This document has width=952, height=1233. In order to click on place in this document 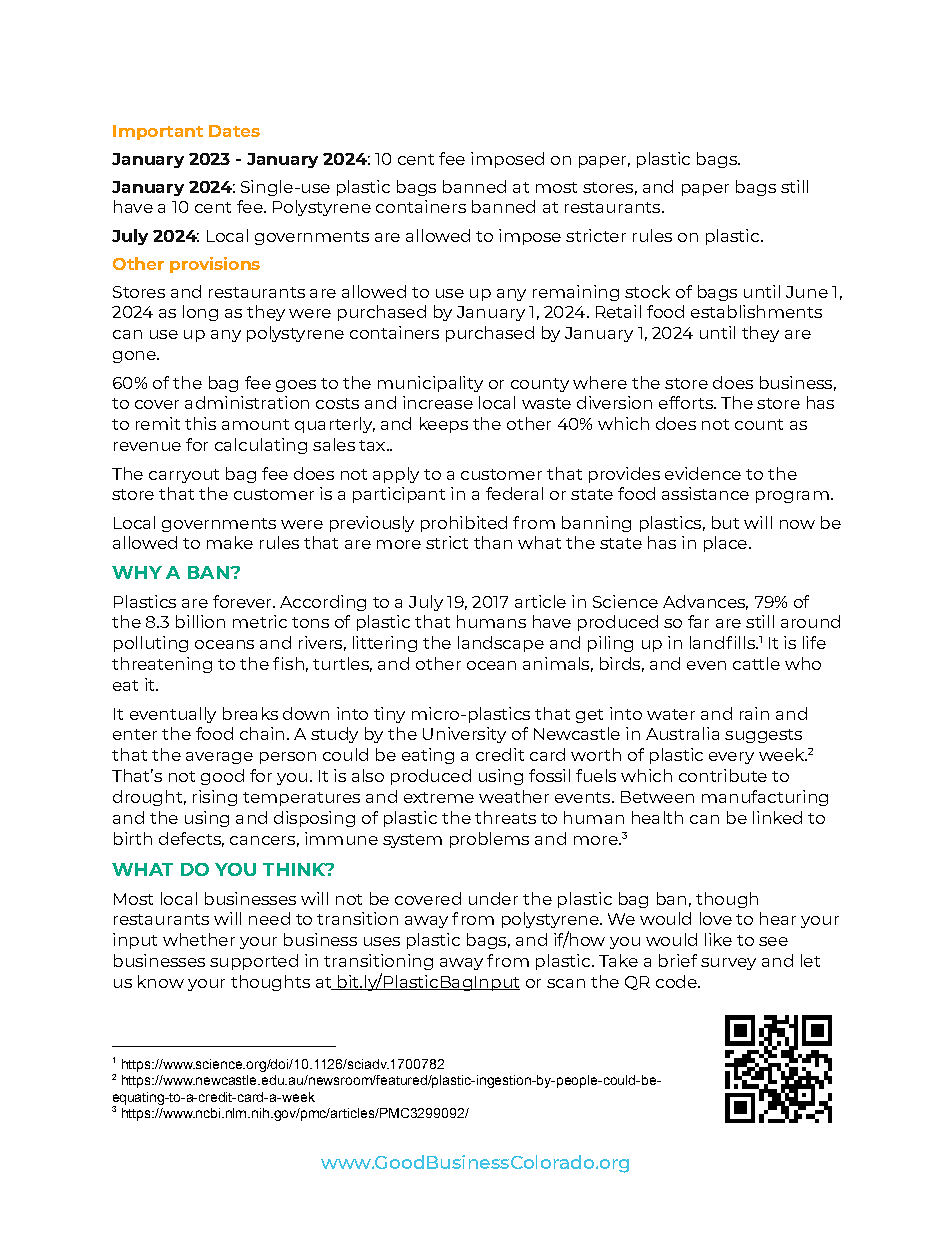, I will do `click(725, 544)`.
